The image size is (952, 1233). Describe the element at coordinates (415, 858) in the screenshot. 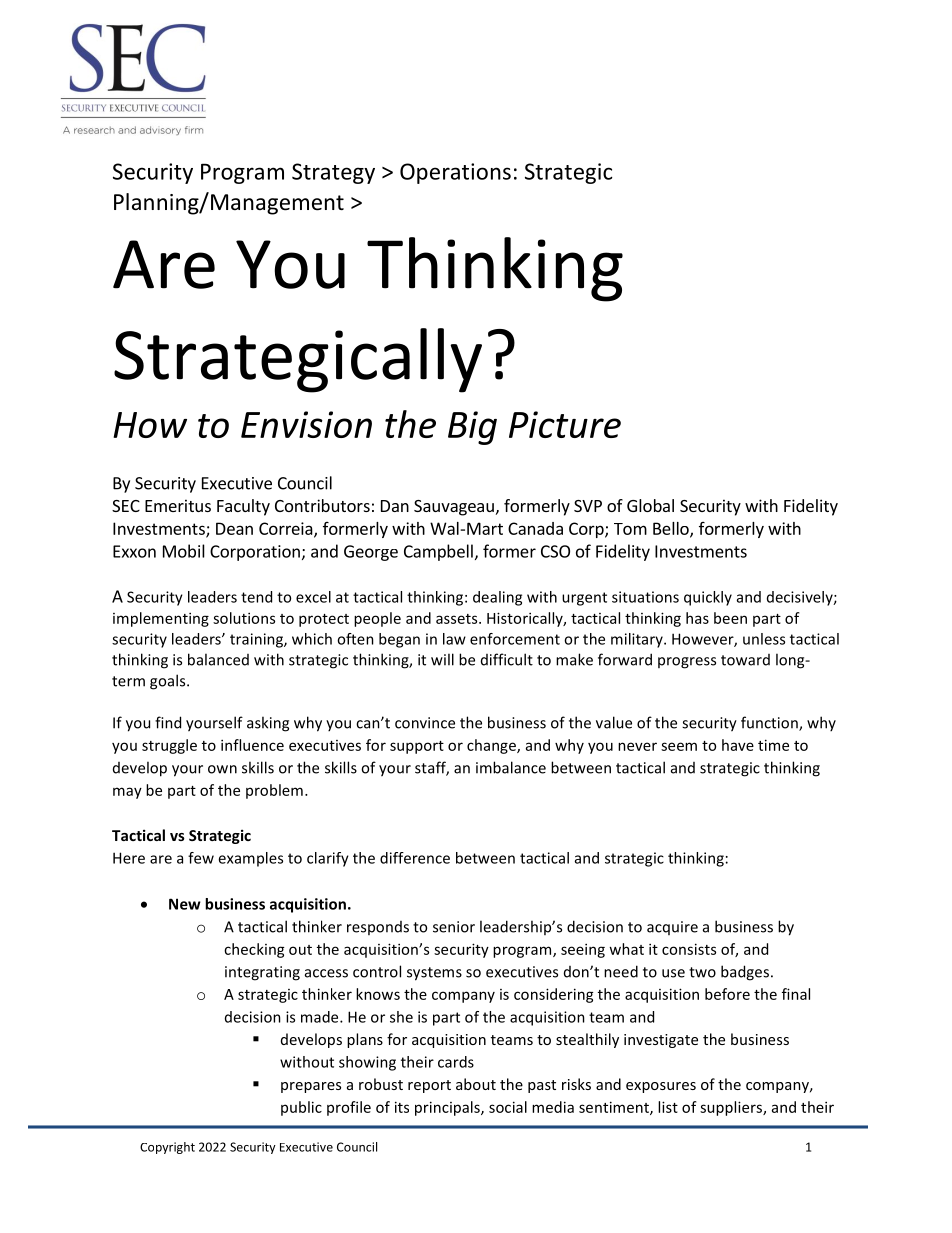

I see `difference` at that location.
